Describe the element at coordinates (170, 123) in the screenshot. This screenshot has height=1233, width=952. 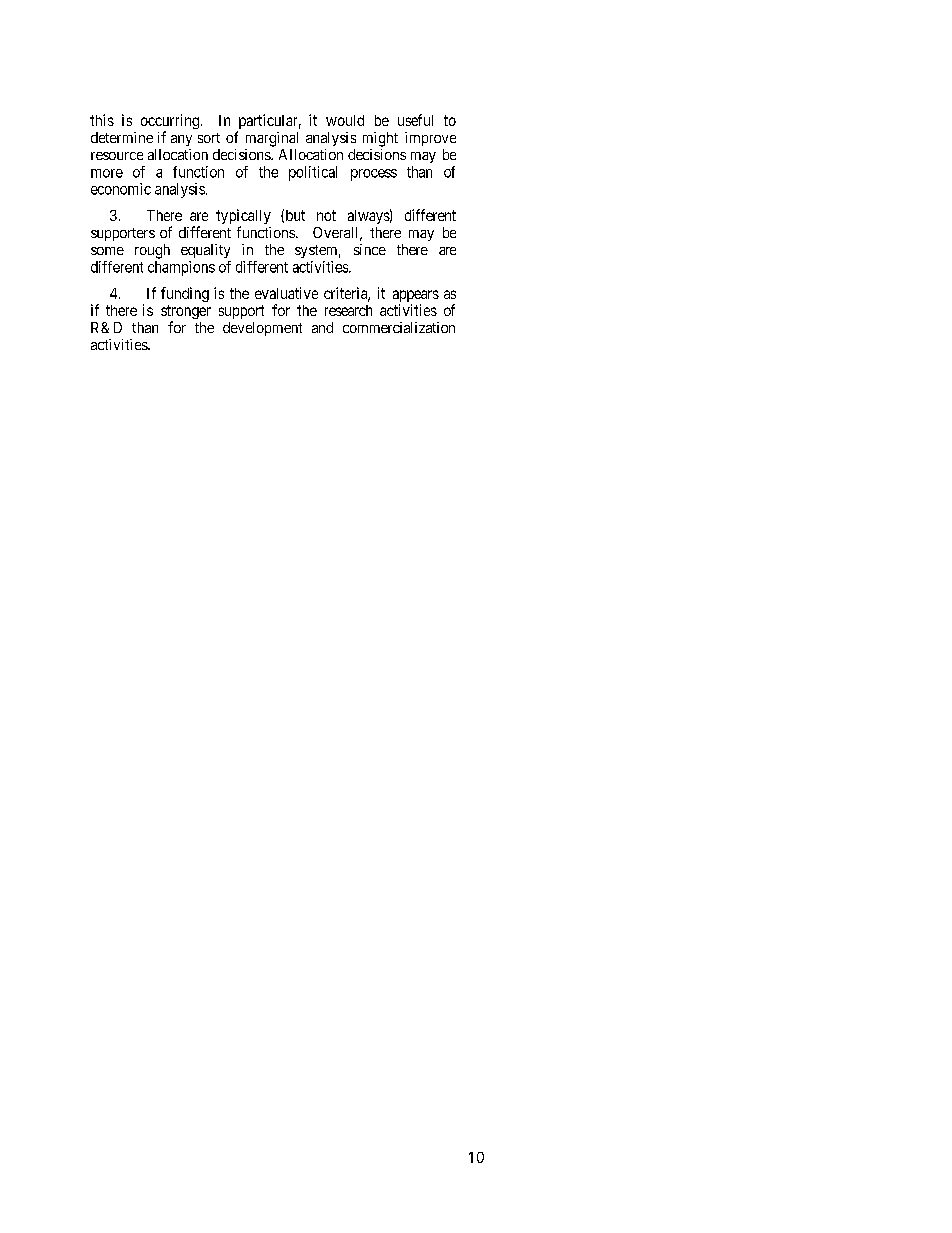
I see `occurring` at that location.
